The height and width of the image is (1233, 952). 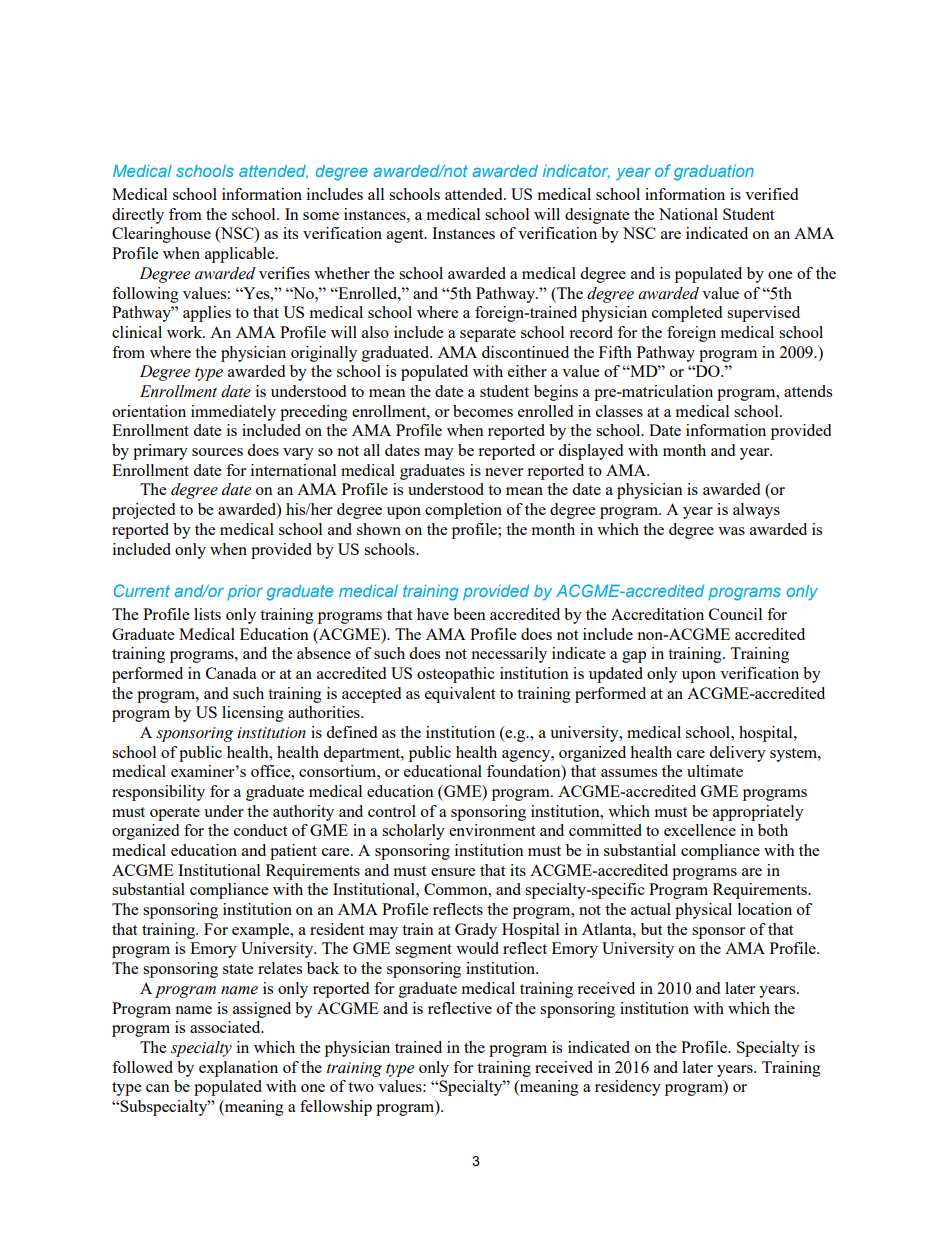 What do you see at coordinates (238, 1069) in the image?
I see `explanation` at bounding box center [238, 1069].
